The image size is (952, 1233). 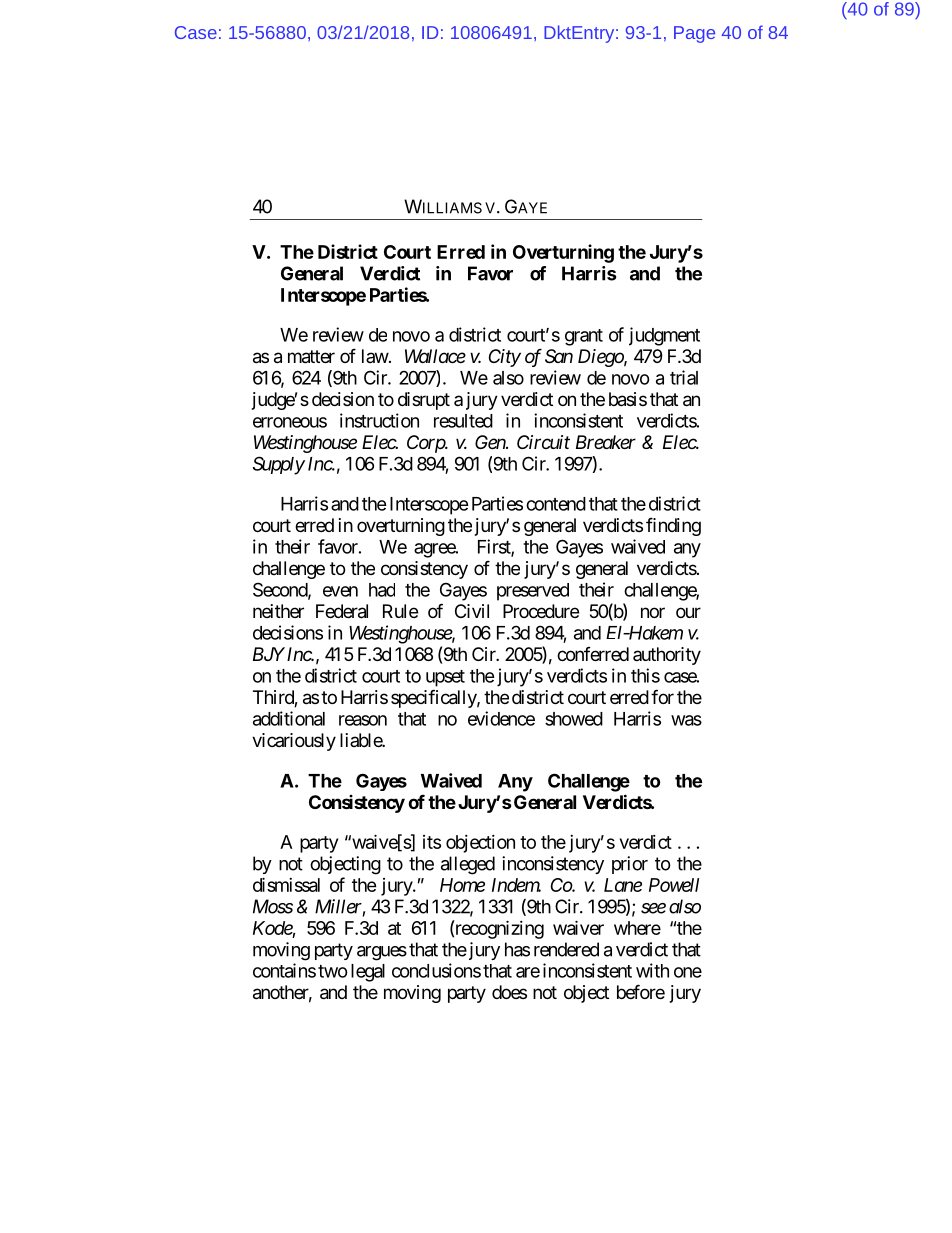 I want to click on matter, so click(x=311, y=357).
